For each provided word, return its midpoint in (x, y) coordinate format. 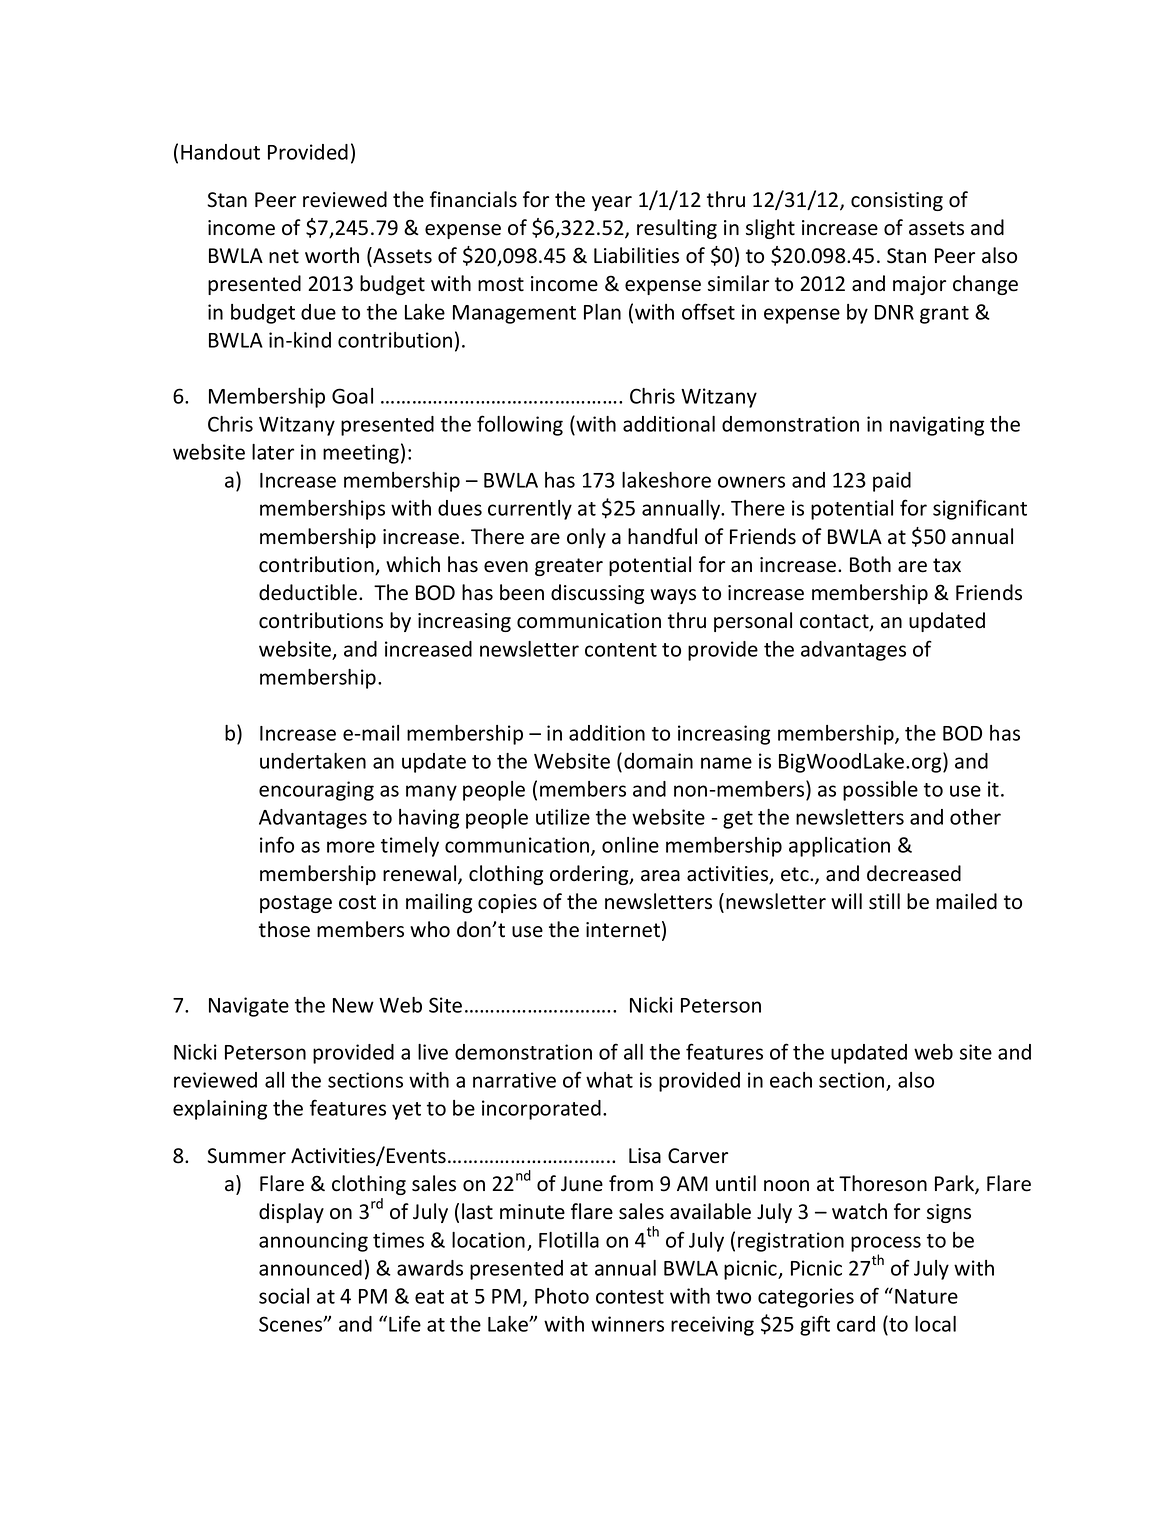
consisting (897, 201)
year (612, 203)
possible (880, 791)
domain (658, 761)
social (284, 1296)
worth (332, 255)
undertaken (313, 761)
